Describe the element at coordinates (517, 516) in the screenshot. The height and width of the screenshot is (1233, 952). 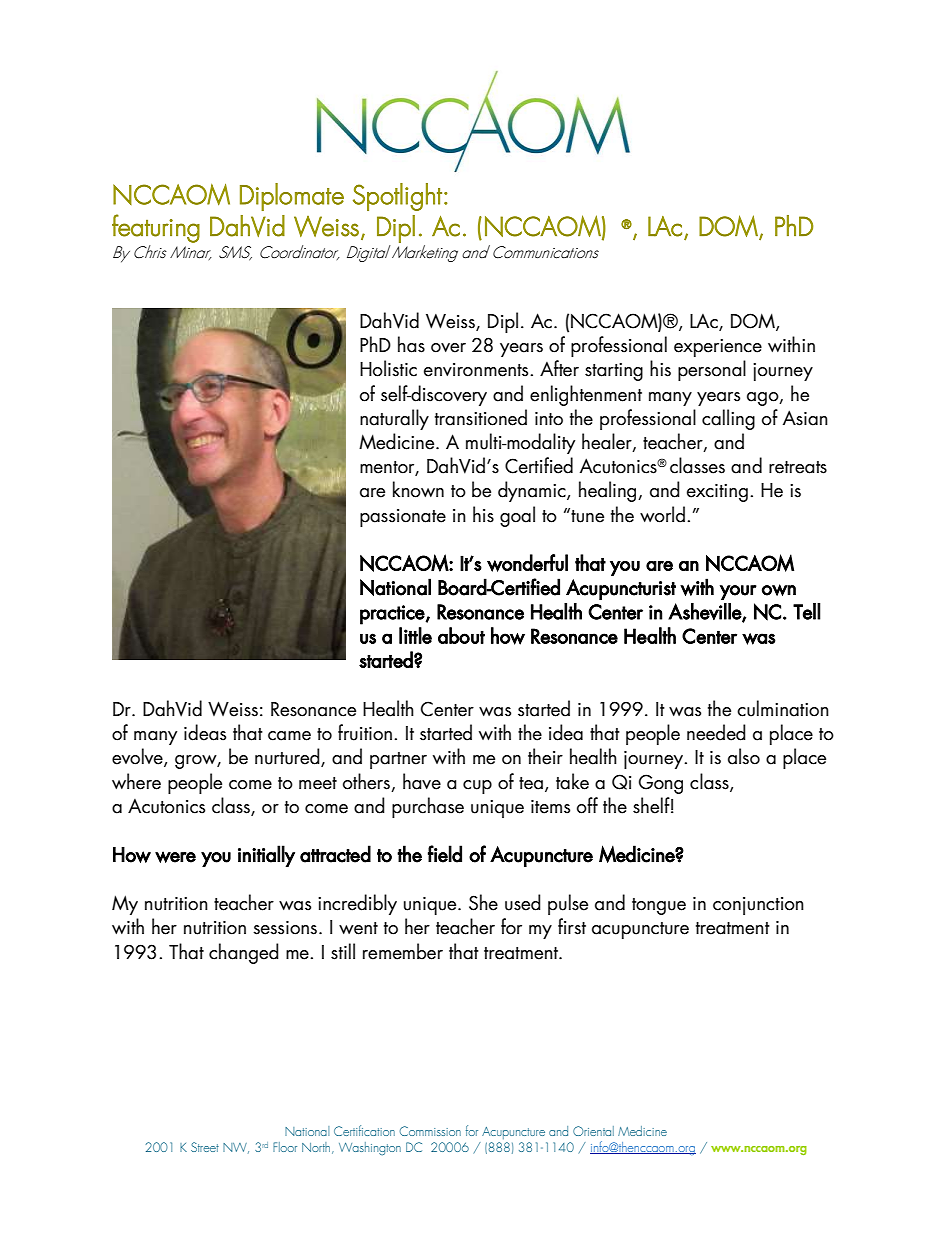
I see `goal` at that location.
